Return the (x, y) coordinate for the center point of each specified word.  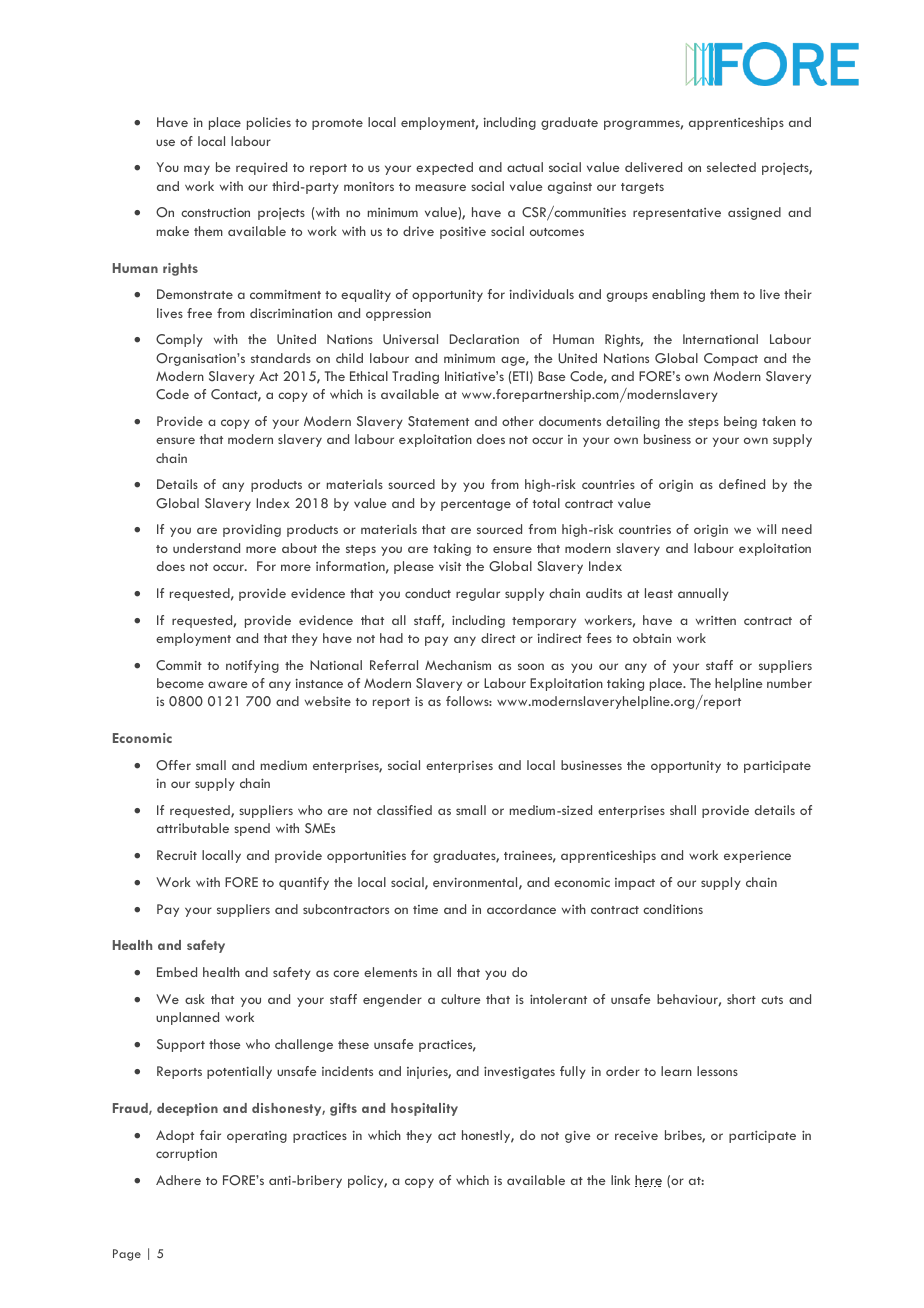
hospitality (424, 1109)
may (197, 170)
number (789, 683)
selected (731, 167)
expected (444, 168)
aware (228, 684)
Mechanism (458, 665)
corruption (186, 1155)
